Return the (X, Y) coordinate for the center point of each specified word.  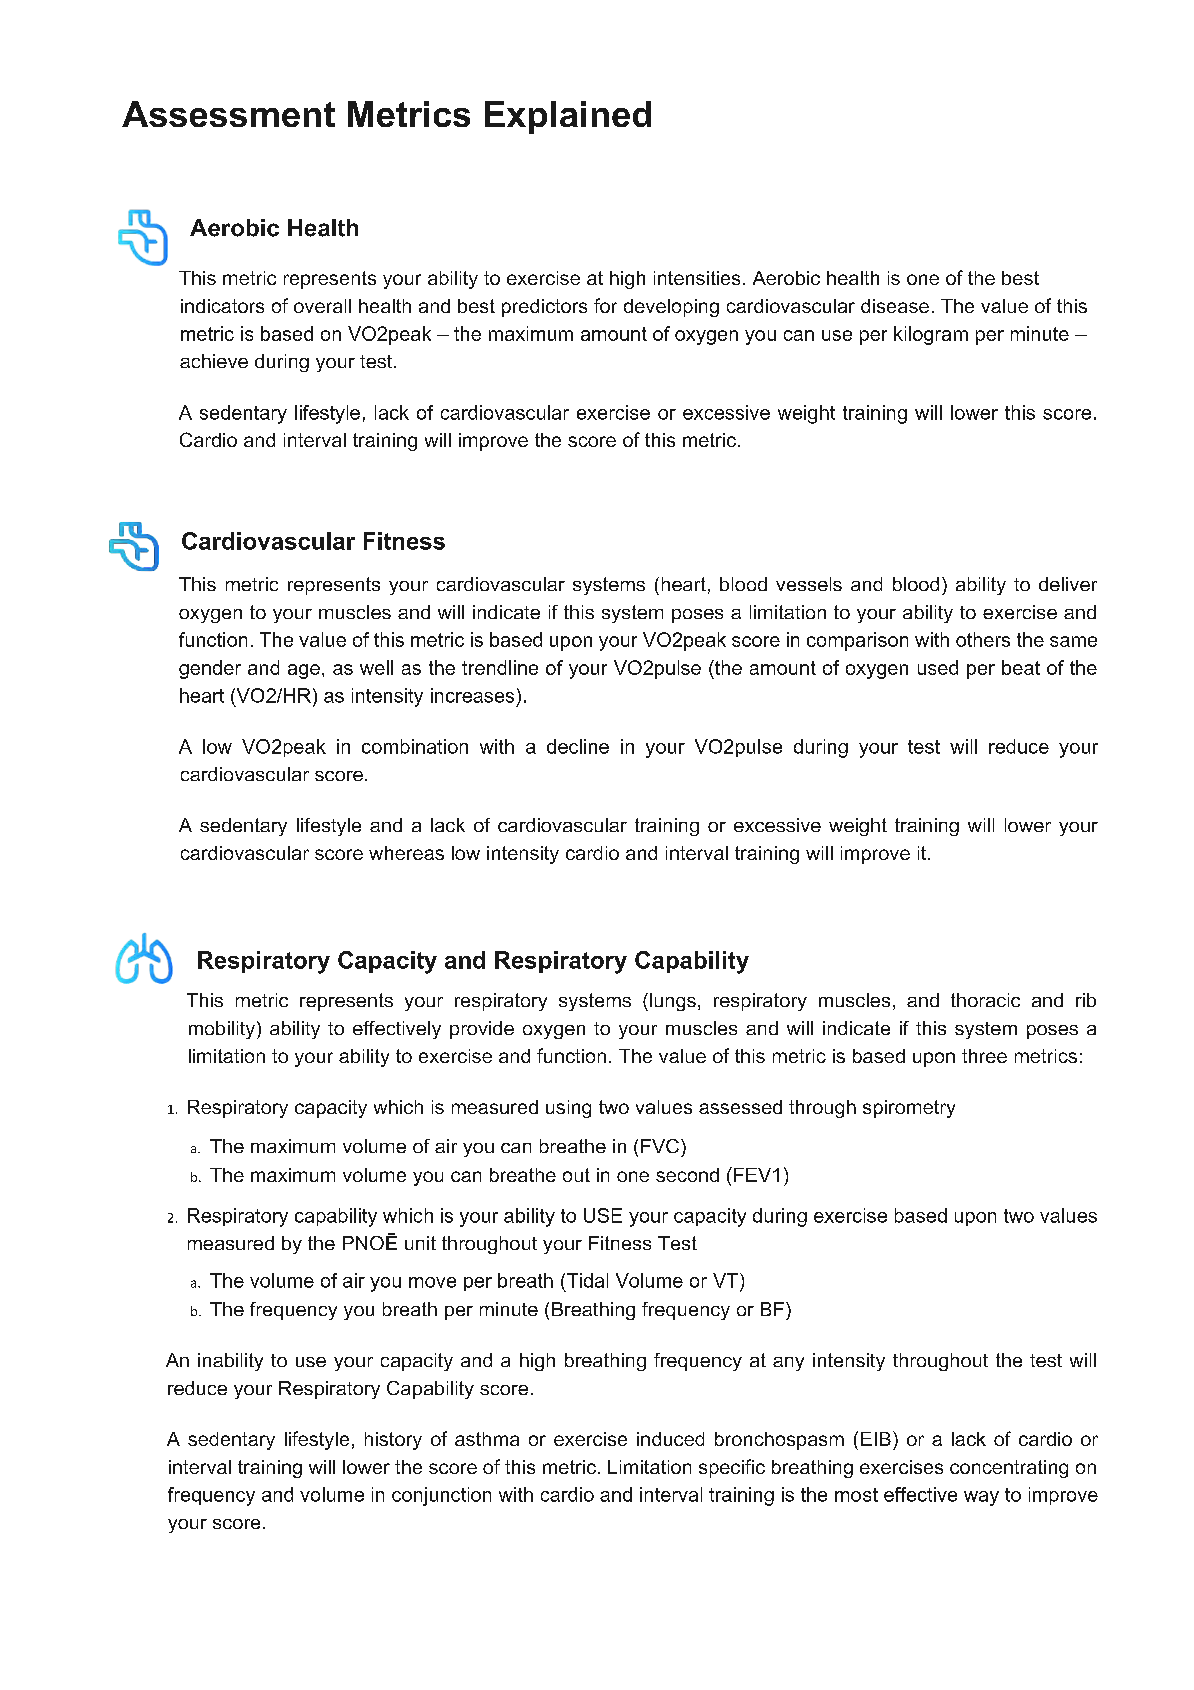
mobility (222, 1030)
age (304, 671)
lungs (673, 1002)
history (393, 1441)
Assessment (228, 114)
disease (895, 306)
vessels (809, 584)
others (983, 639)
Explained (568, 117)
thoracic (985, 1000)
